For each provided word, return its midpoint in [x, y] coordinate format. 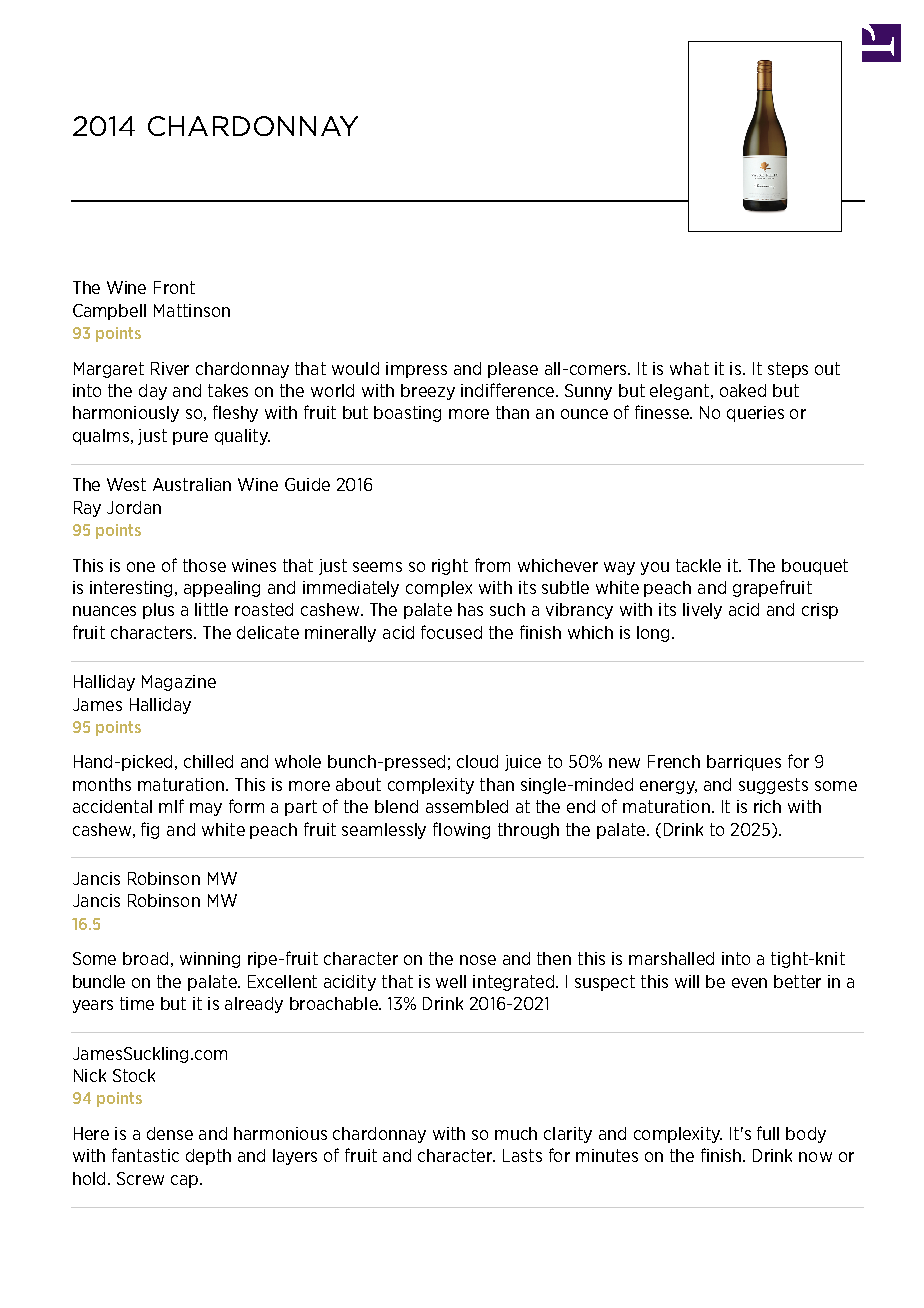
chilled [208, 761]
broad [145, 958]
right [450, 567]
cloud [477, 761]
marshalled [671, 958]
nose [478, 960]
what [689, 368]
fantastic [145, 1155]
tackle [698, 565]
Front [174, 287]
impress [416, 370]
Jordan [134, 507]
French [674, 761]
